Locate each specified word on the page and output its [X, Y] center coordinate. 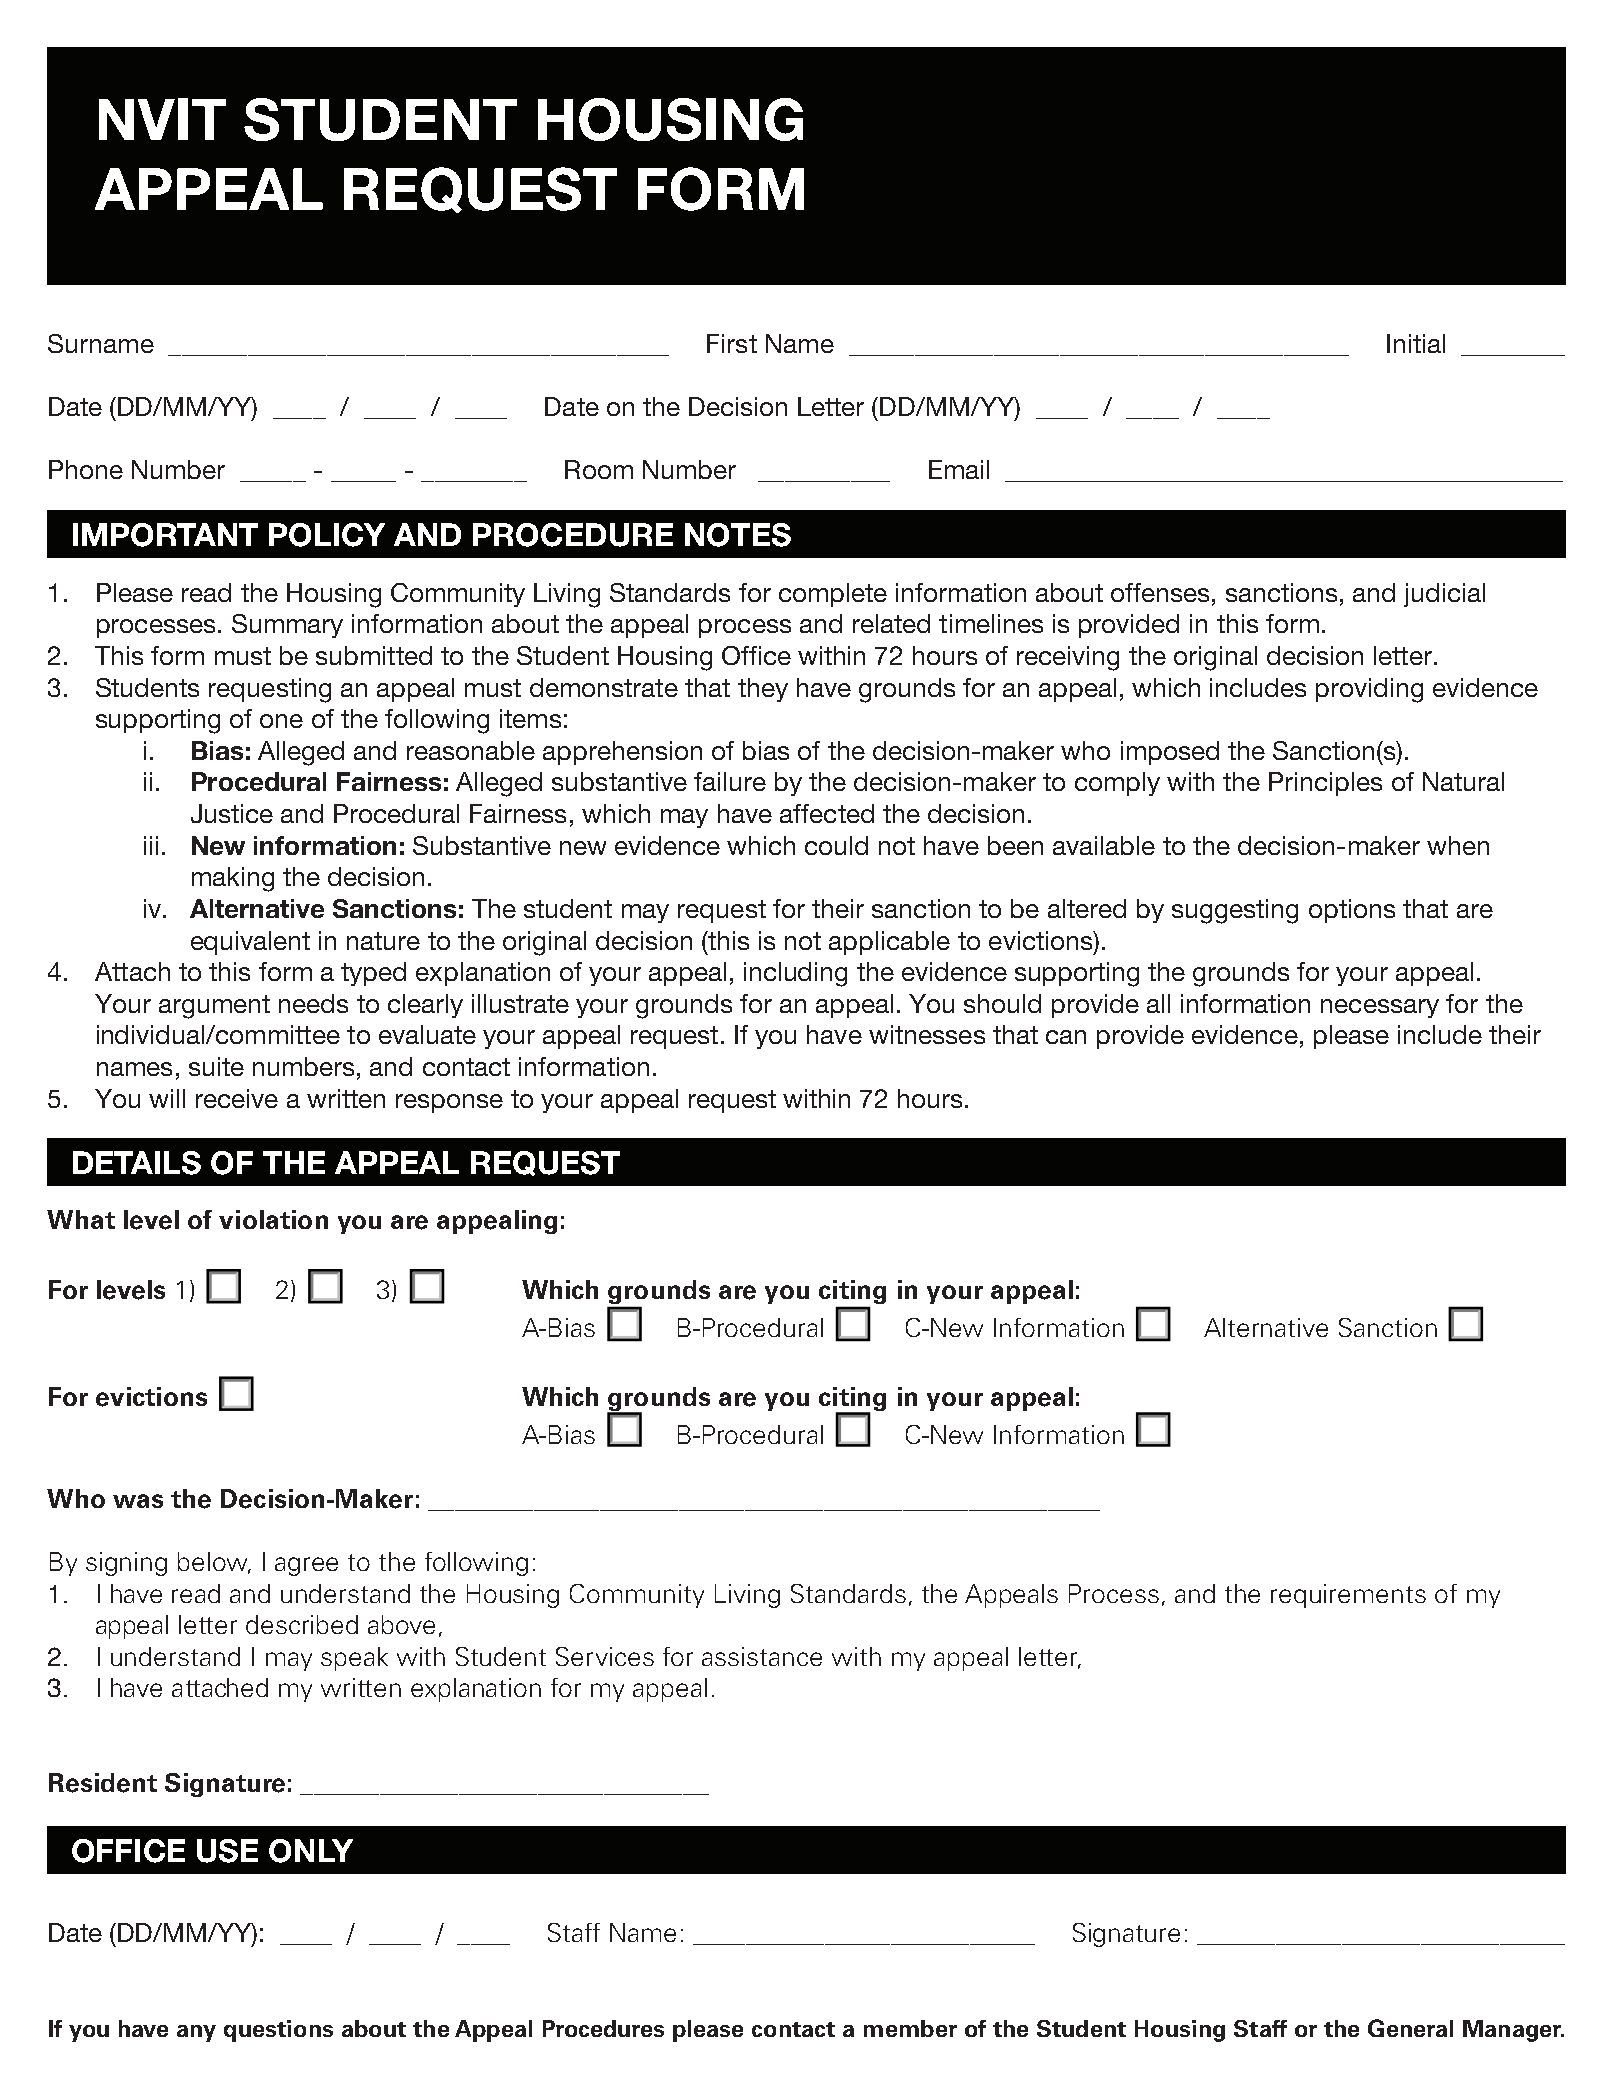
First [732, 343]
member [910, 2028]
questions [278, 2031]
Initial [1416, 343]
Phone [86, 469]
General [1410, 2028]
